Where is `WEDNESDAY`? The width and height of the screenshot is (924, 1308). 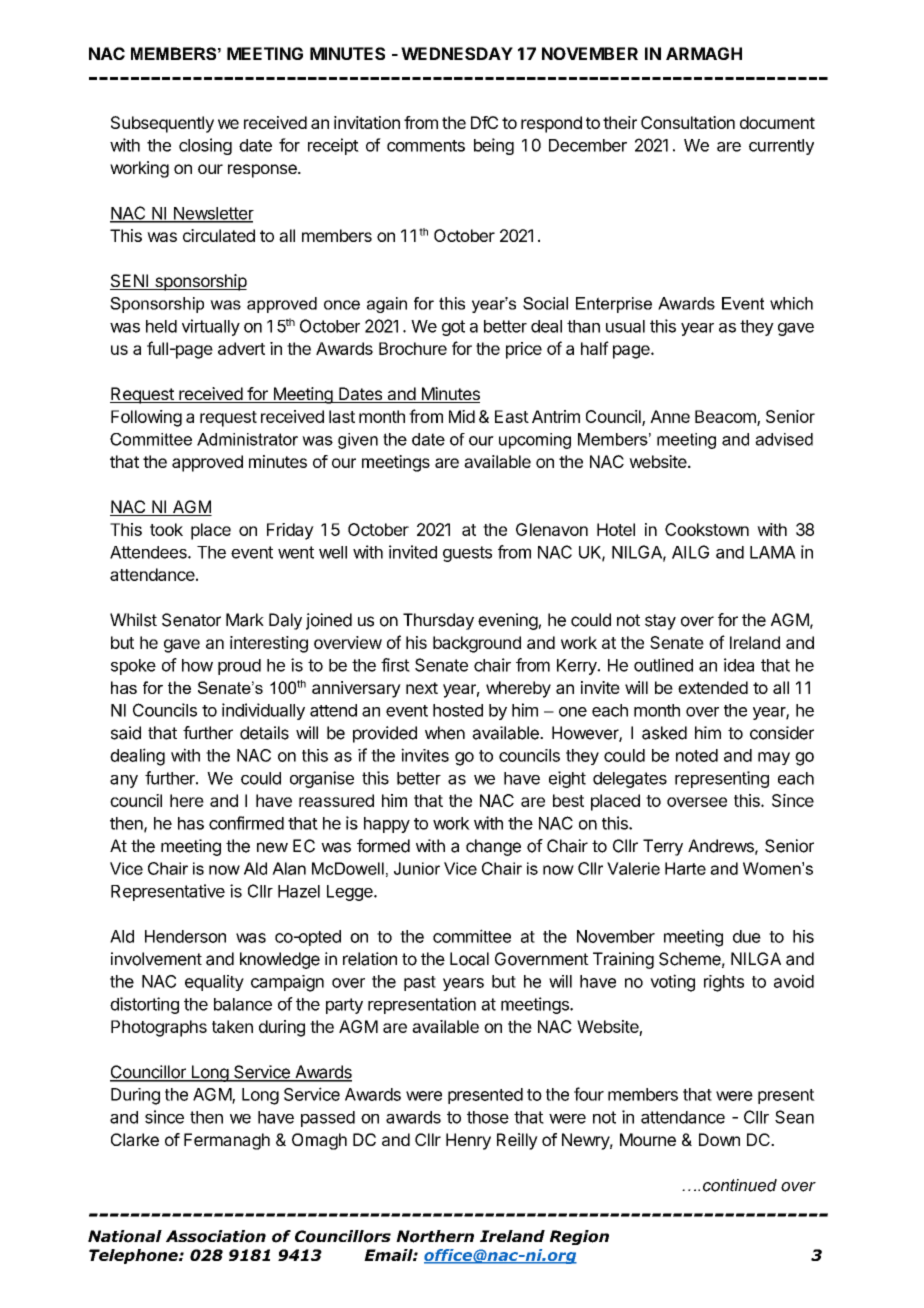 WEDNESDAY is located at coordinates (457, 53).
